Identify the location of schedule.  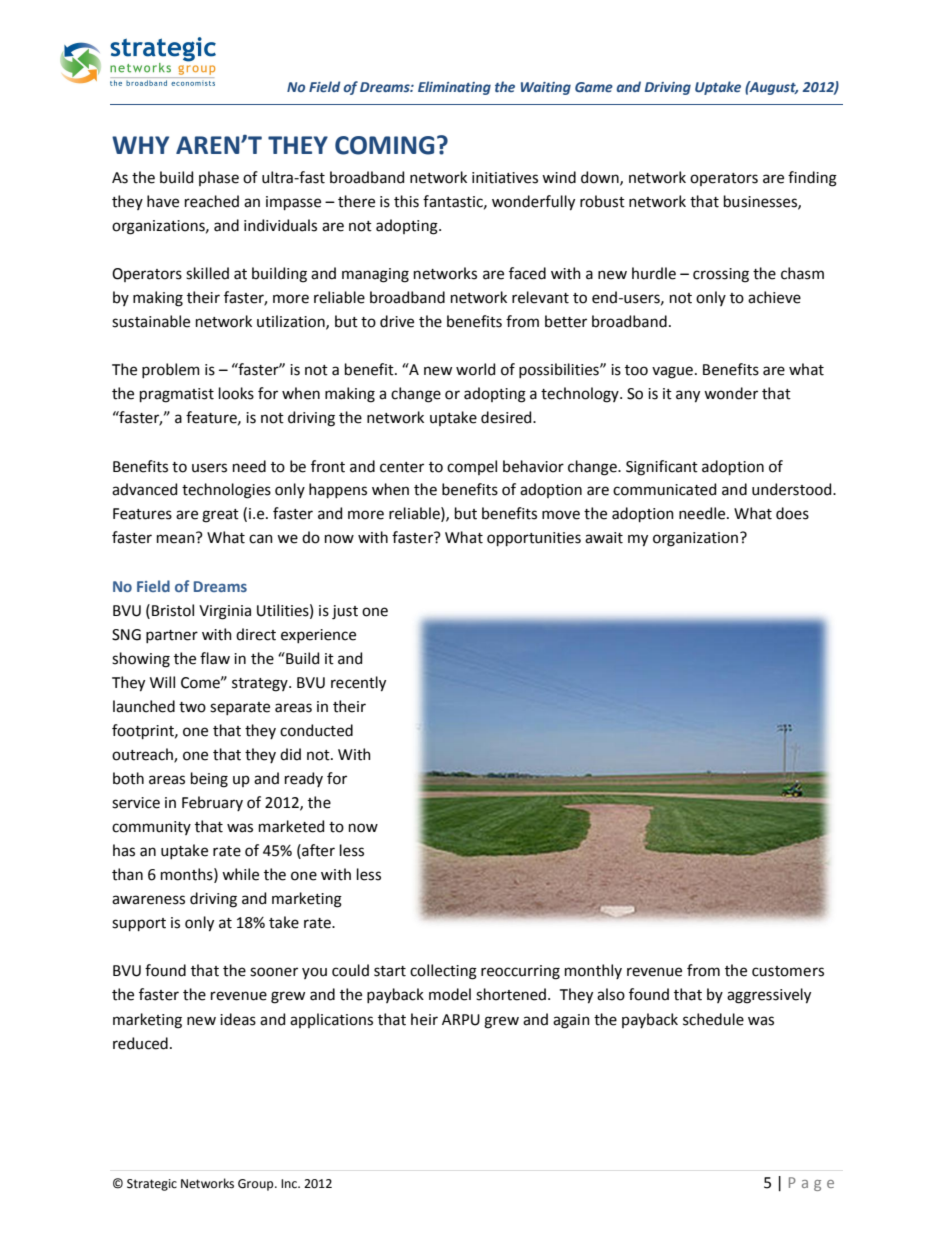
(713, 1019).
